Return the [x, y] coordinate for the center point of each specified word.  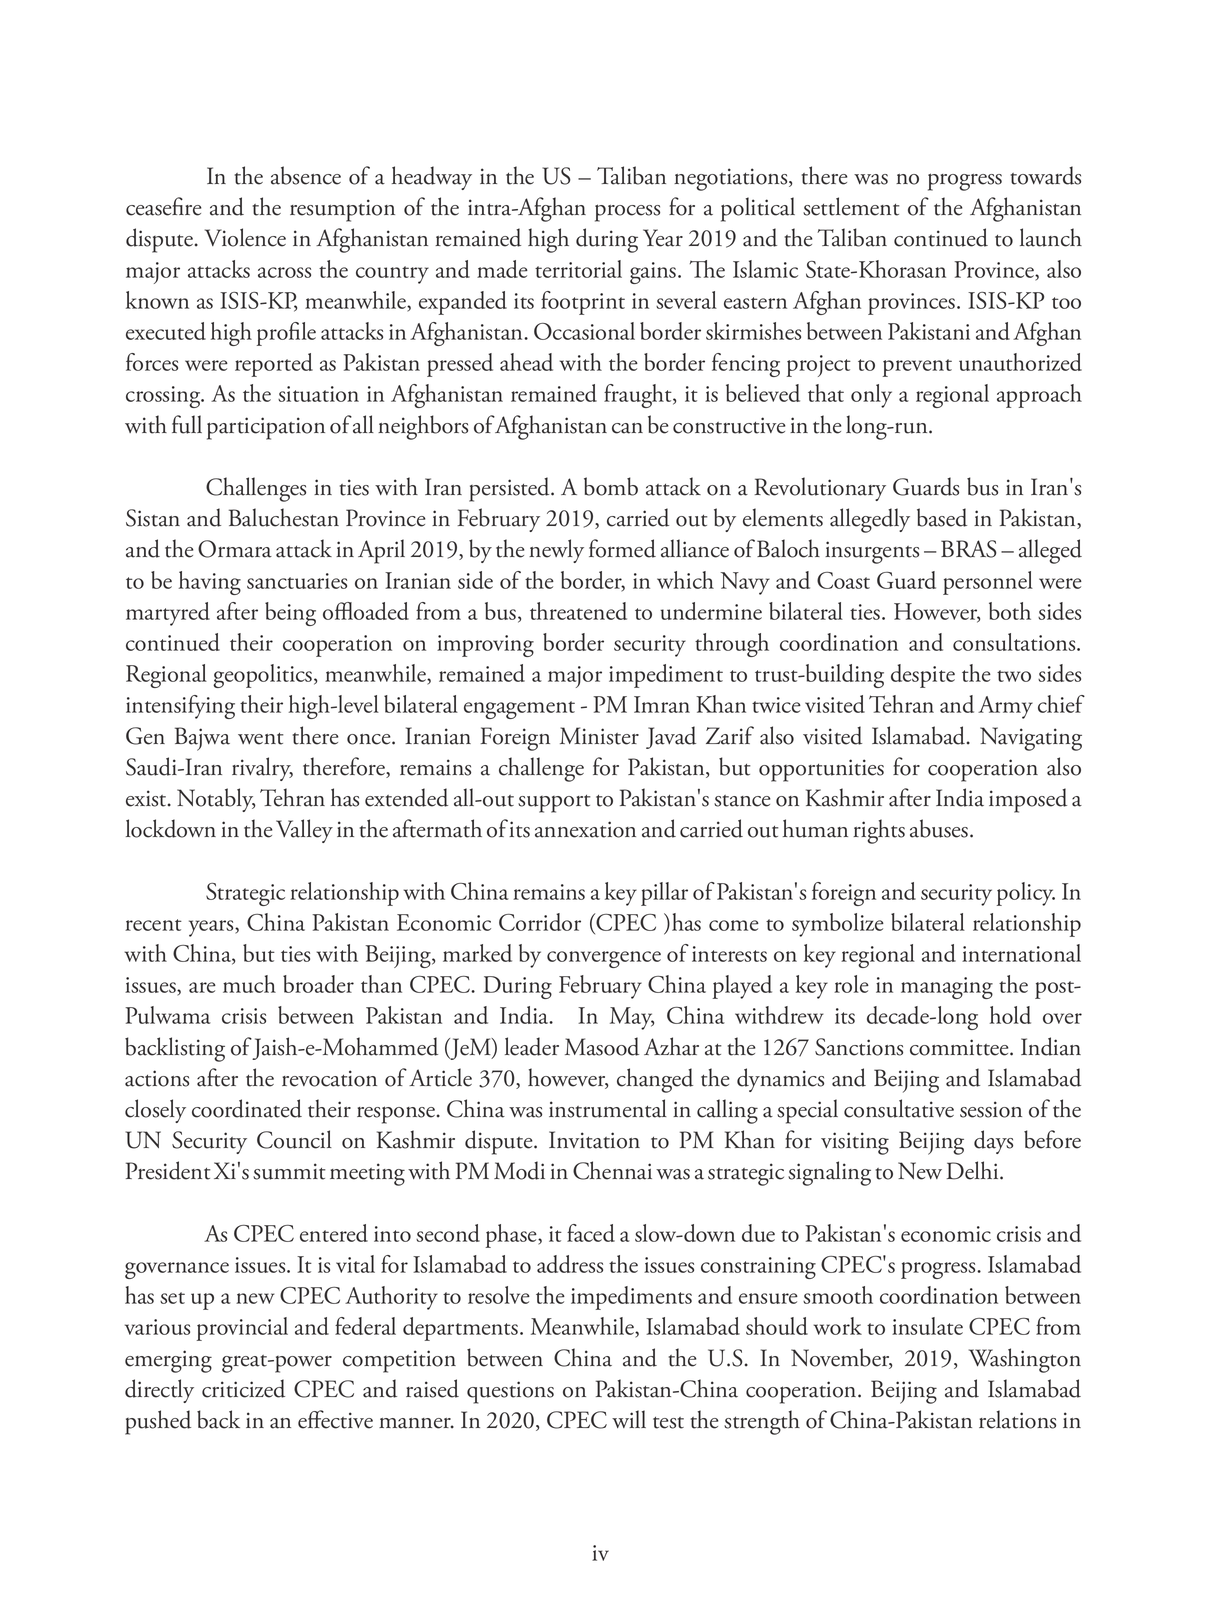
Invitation [594, 1140]
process [627, 213]
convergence [604, 959]
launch [1051, 237]
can [627, 428]
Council [294, 1139]
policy [1026, 894]
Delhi [974, 1170]
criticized [243, 1388]
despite [923, 676]
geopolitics [262, 676]
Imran [662, 704]
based [942, 517]
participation [266, 428]
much [249, 984]
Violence [245, 237]
